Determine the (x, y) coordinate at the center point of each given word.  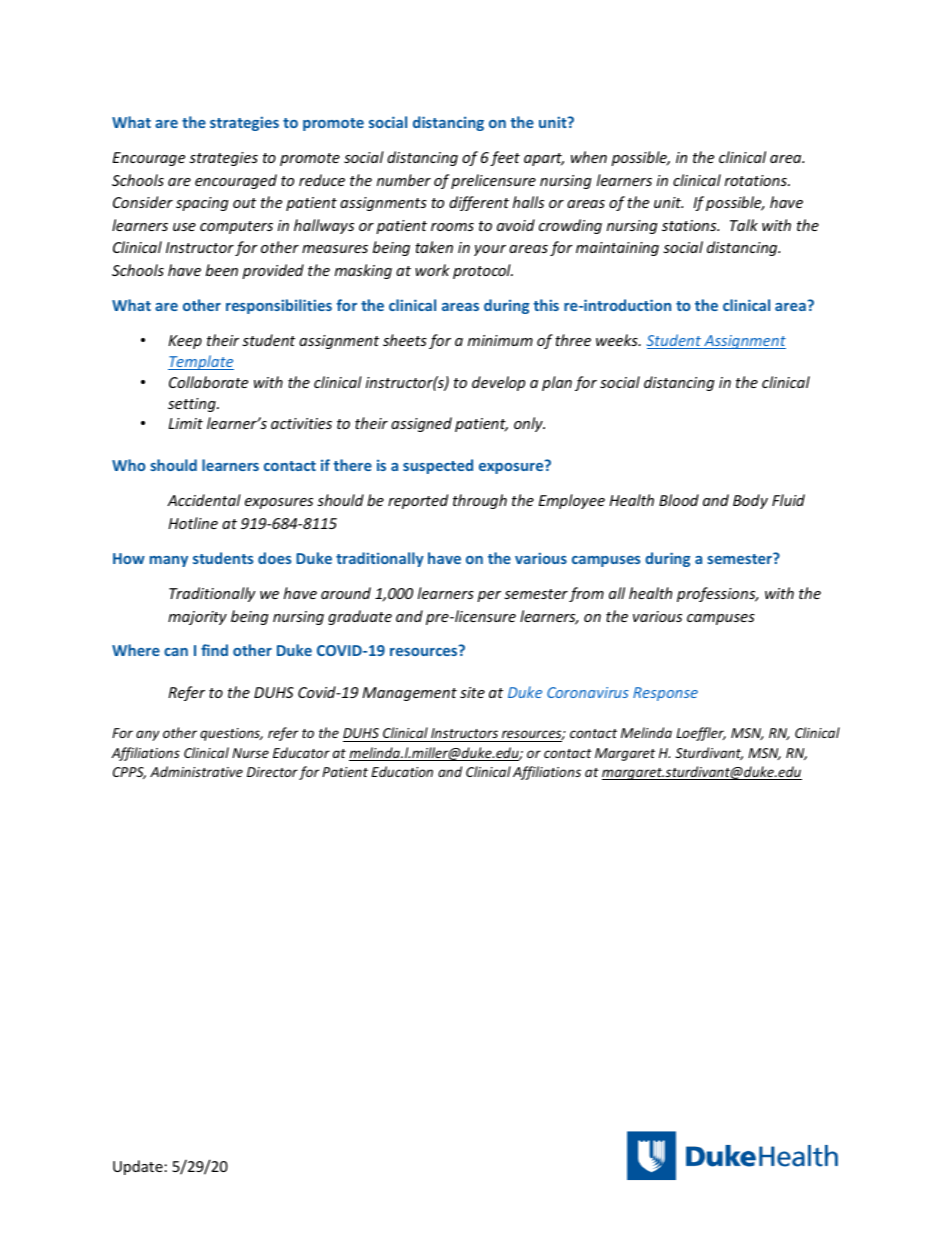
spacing (202, 204)
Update (138, 1167)
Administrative (196, 771)
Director (272, 772)
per (489, 596)
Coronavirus (588, 692)
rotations (757, 180)
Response (665, 694)
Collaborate (208, 382)
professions (717, 594)
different (479, 203)
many (169, 561)
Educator (301, 752)
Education (402, 771)
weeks (618, 340)
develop (498, 383)
